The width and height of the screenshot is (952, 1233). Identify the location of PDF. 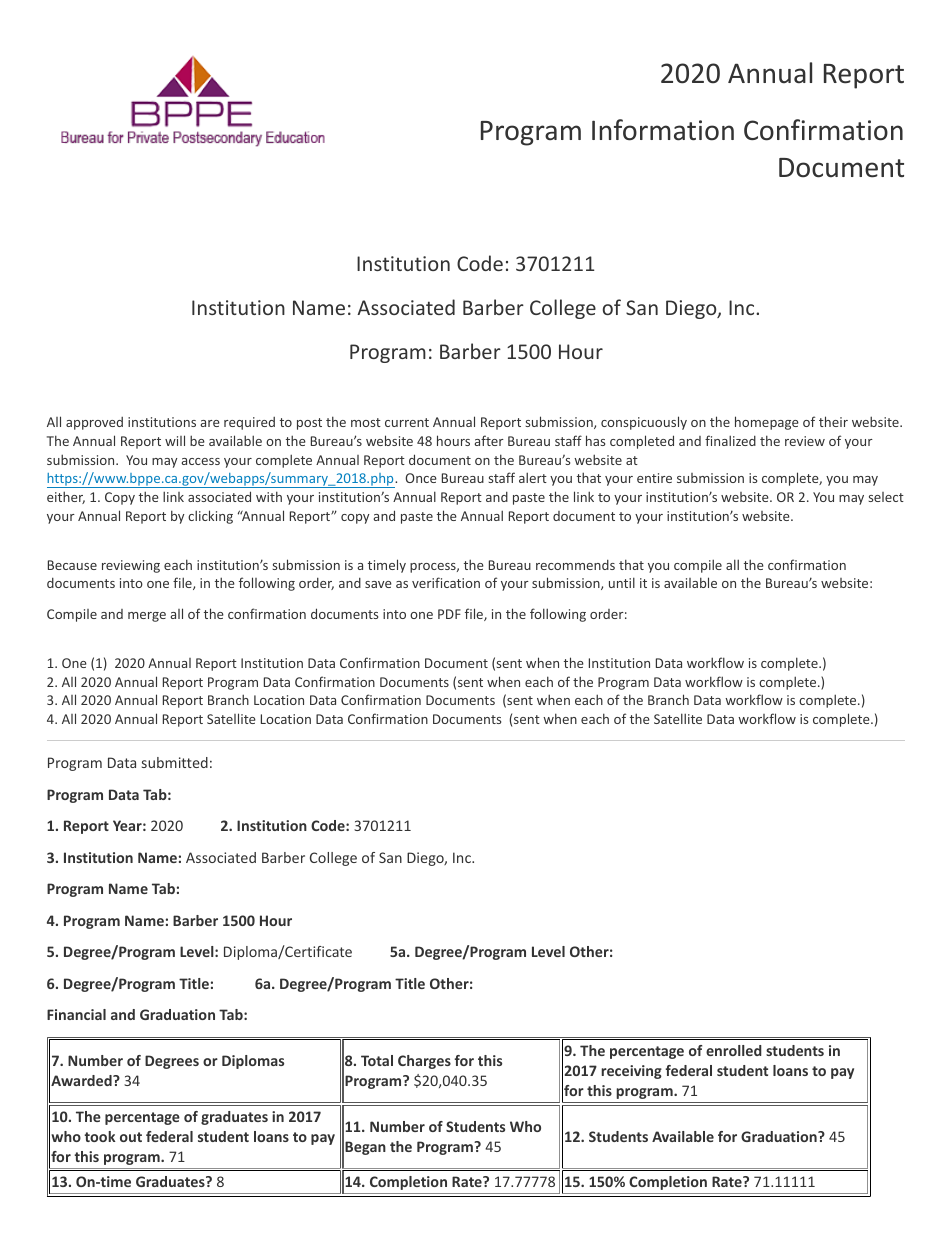
(449, 614).
